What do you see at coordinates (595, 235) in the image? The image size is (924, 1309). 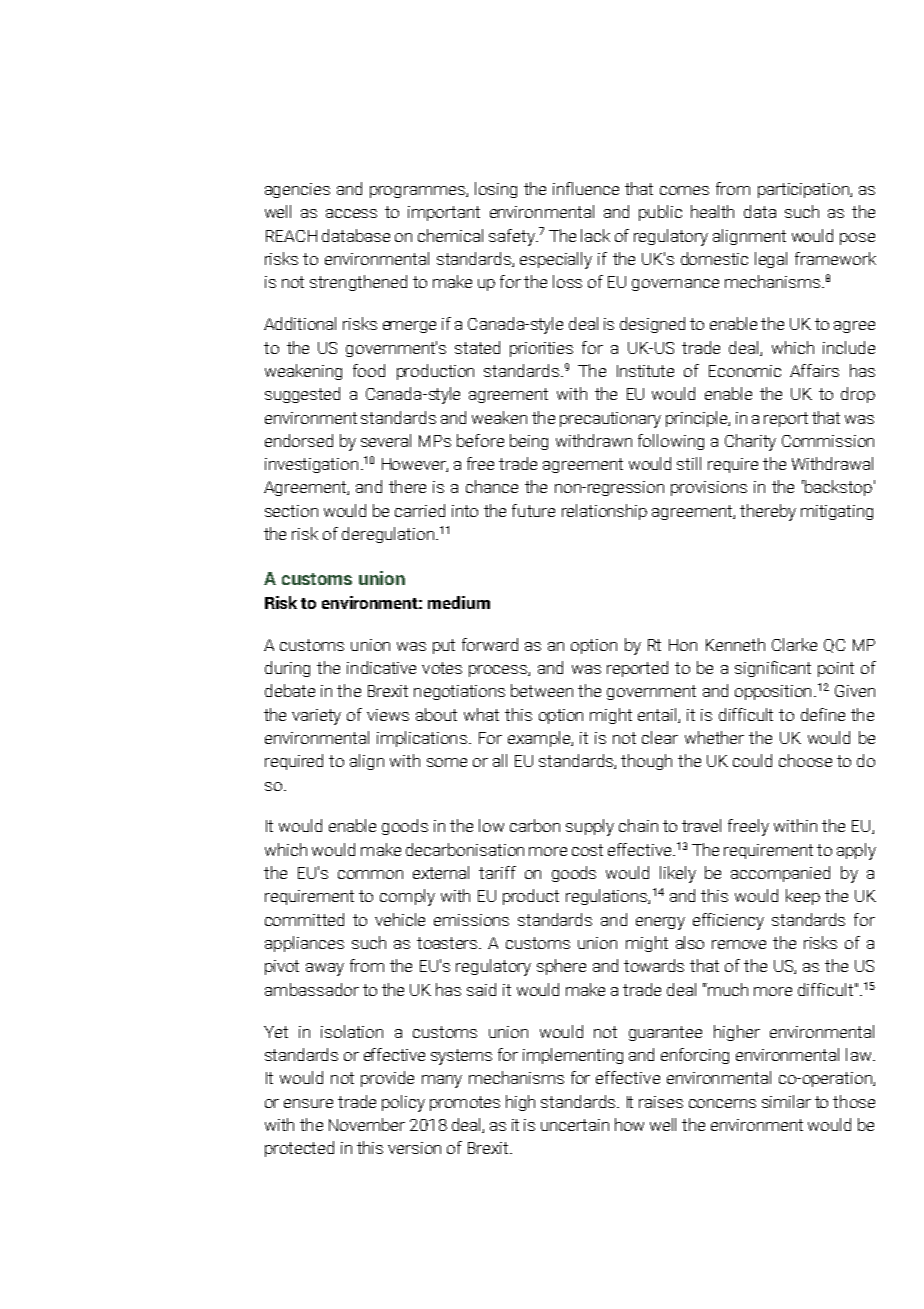 I see `lack` at bounding box center [595, 235].
